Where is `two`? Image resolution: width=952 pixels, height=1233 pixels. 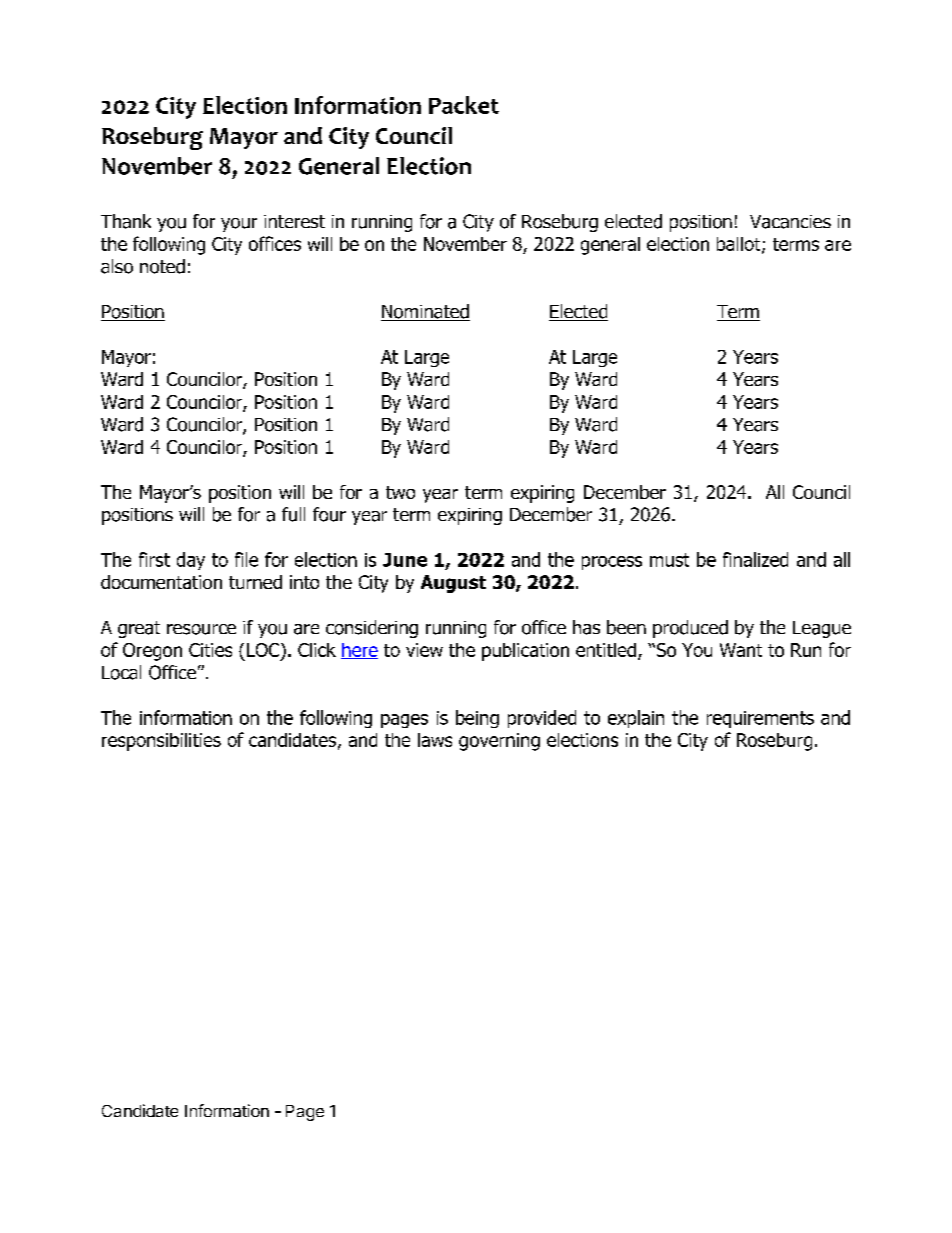
two is located at coordinates (400, 492).
